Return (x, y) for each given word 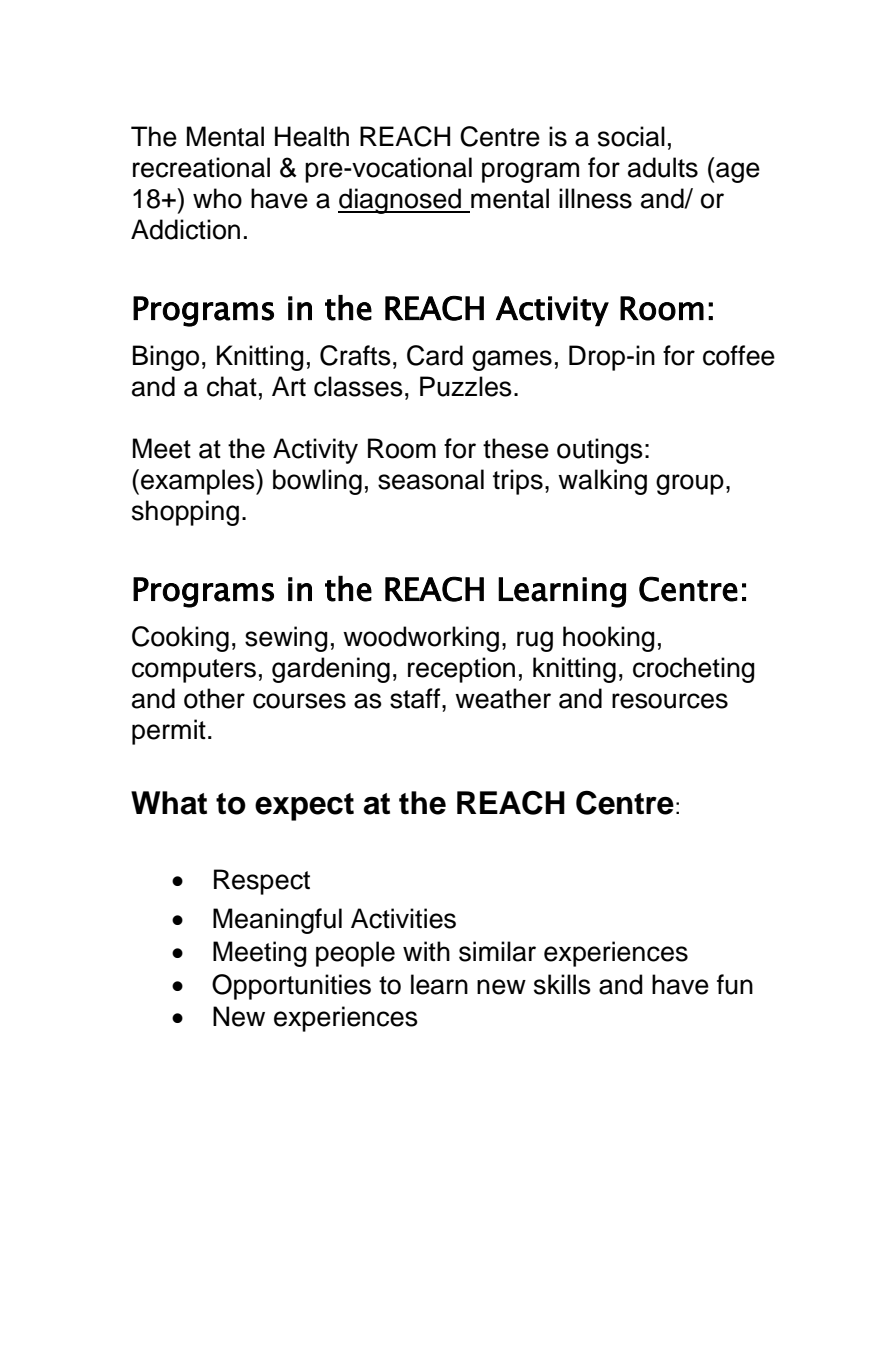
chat (232, 386)
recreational (201, 167)
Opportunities (291, 987)
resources (670, 701)
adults (663, 167)
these (516, 448)
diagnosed (400, 201)
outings (600, 451)
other (214, 698)
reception (461, 670)
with (426, 951)
